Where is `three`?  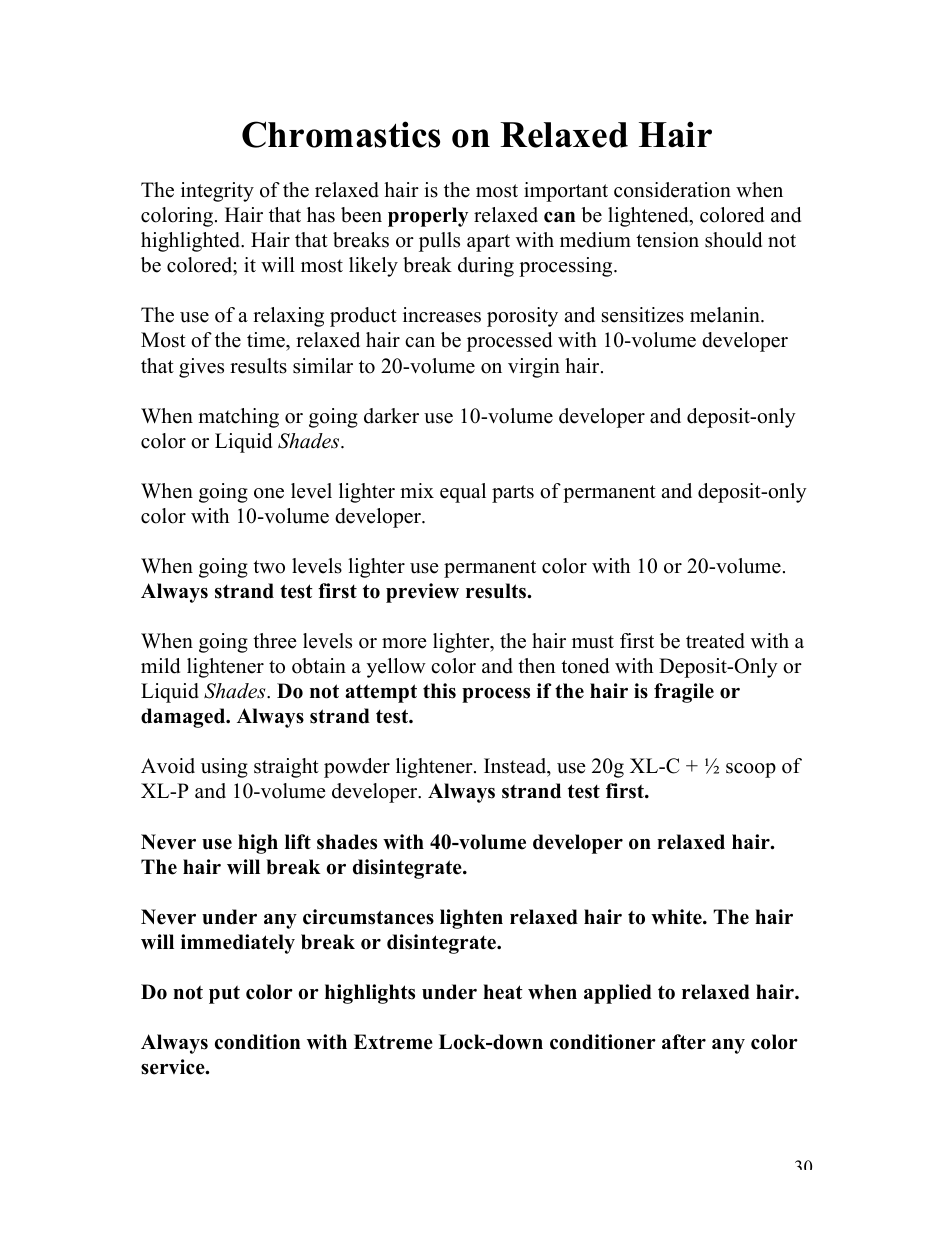 three is located at coordinates (275, 641).
